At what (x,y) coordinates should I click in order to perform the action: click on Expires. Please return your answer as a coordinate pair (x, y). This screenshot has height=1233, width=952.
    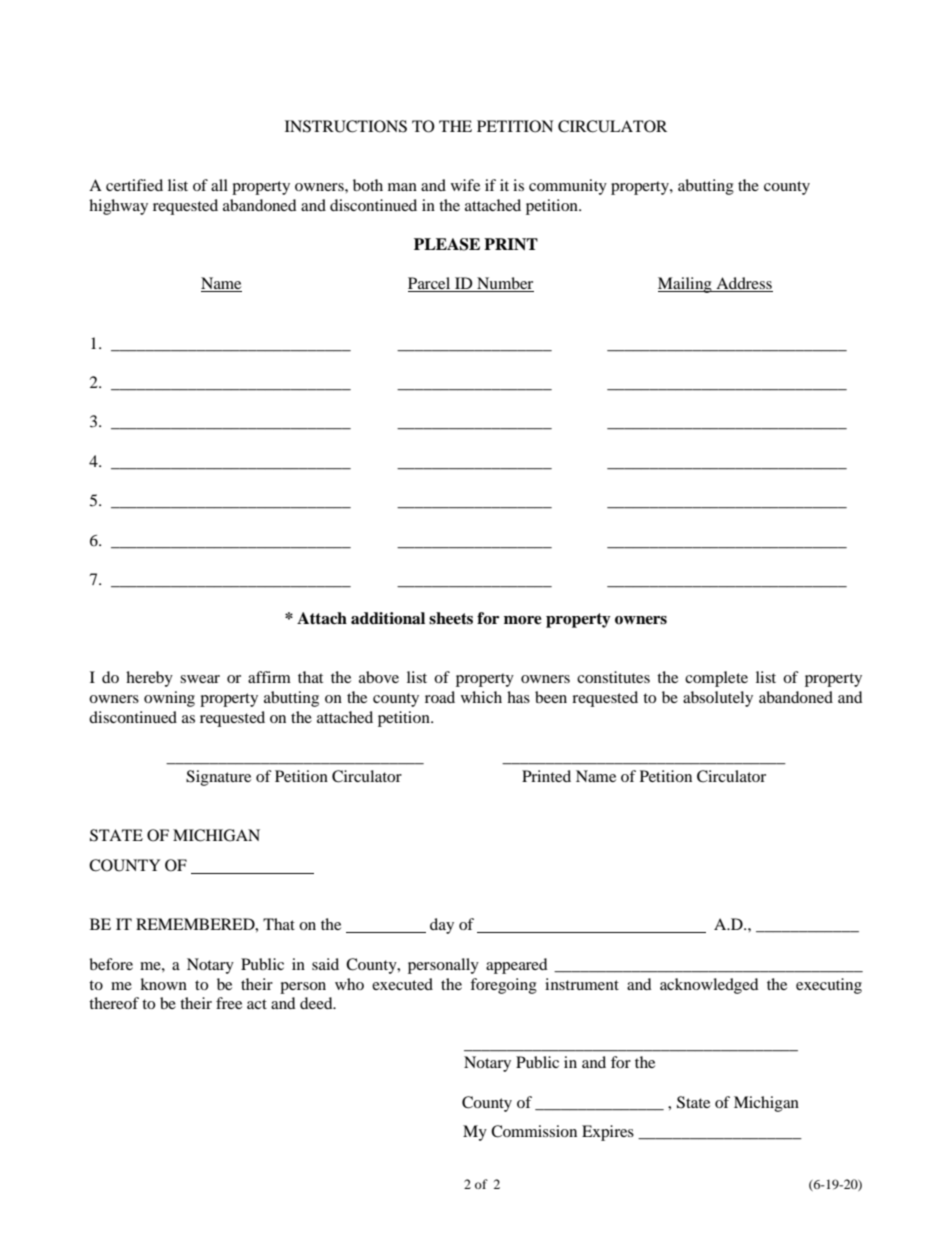
    Looking at the image, I should click on (608, 1133).
